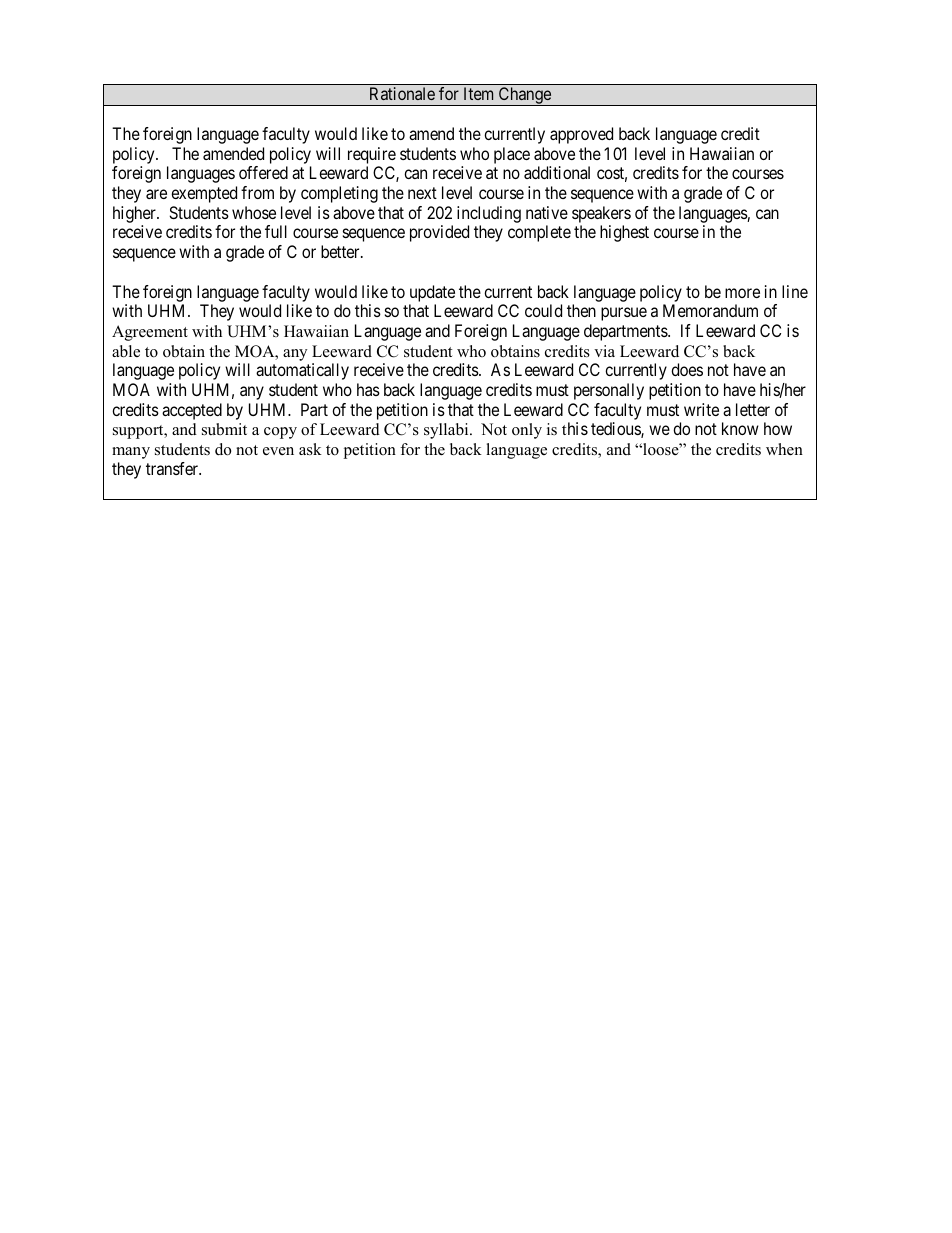 This screenshot has width=952, height=1233. Describe the element at coordinates (478, 93) in the screenshot. I see `Item` at that location.
